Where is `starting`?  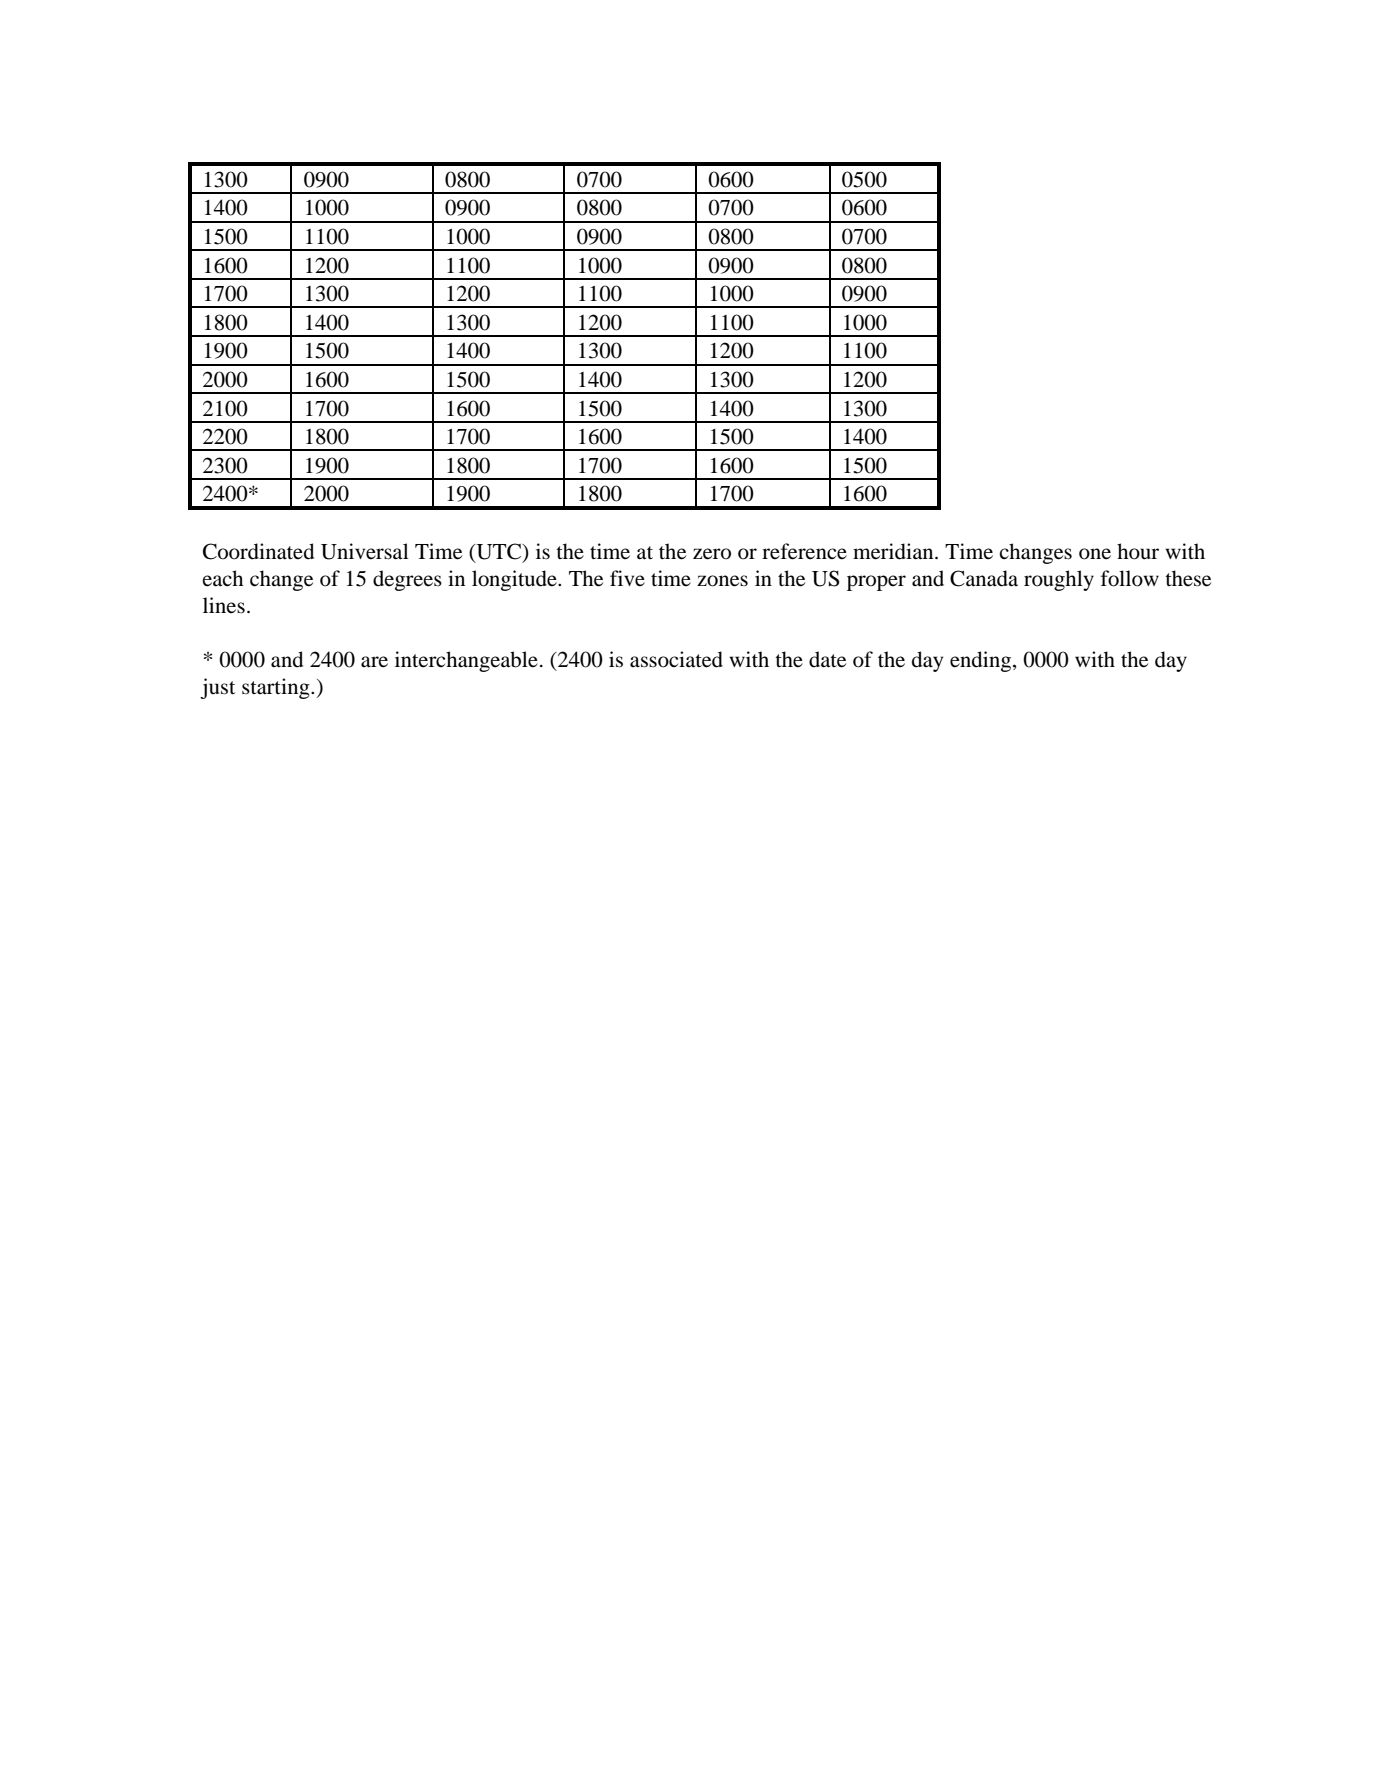
starting is located at coordinates (277, 688).
